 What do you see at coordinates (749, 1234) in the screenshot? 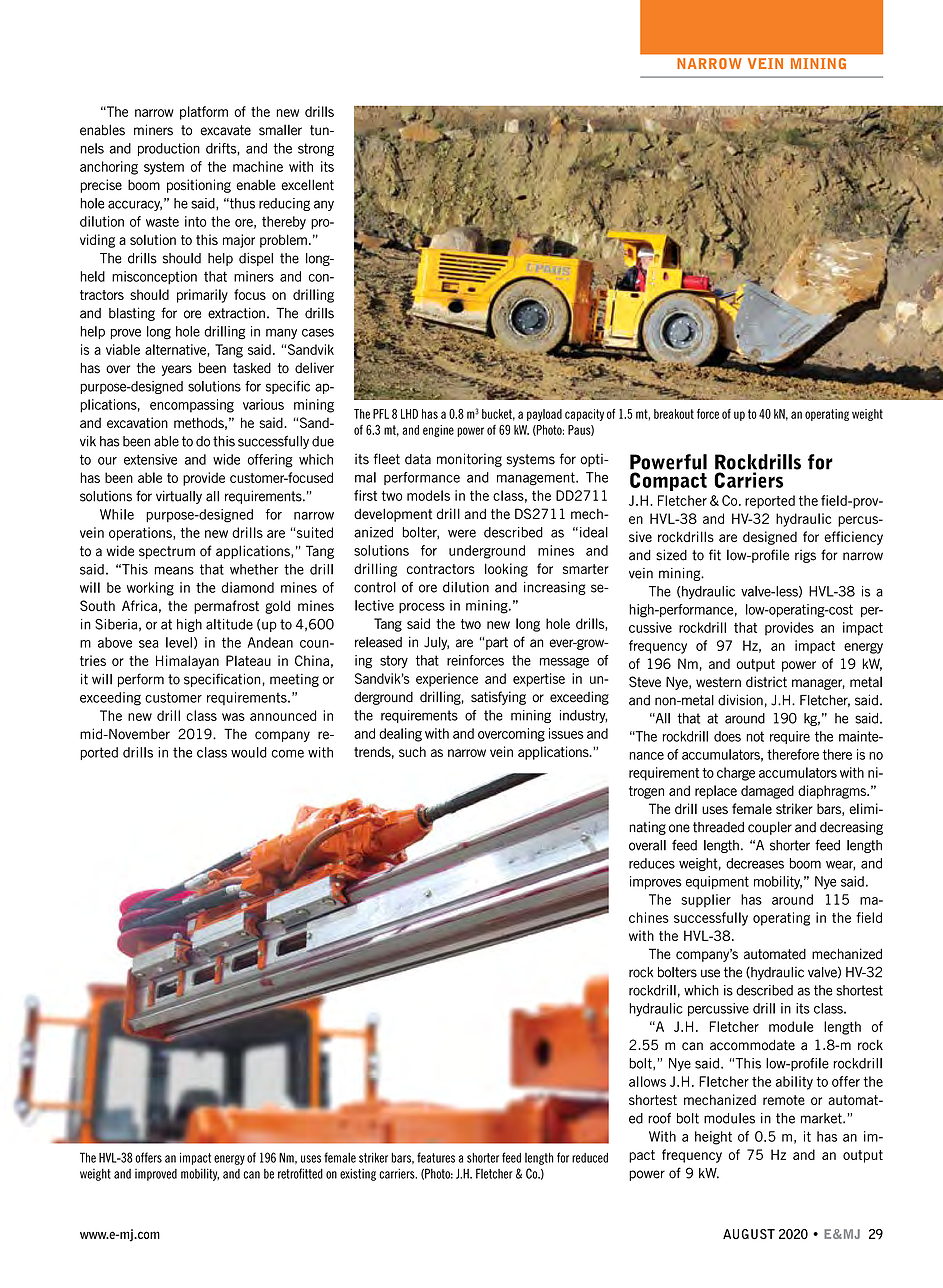
I see `AUGUST` at bounding box center [749, 1234].
